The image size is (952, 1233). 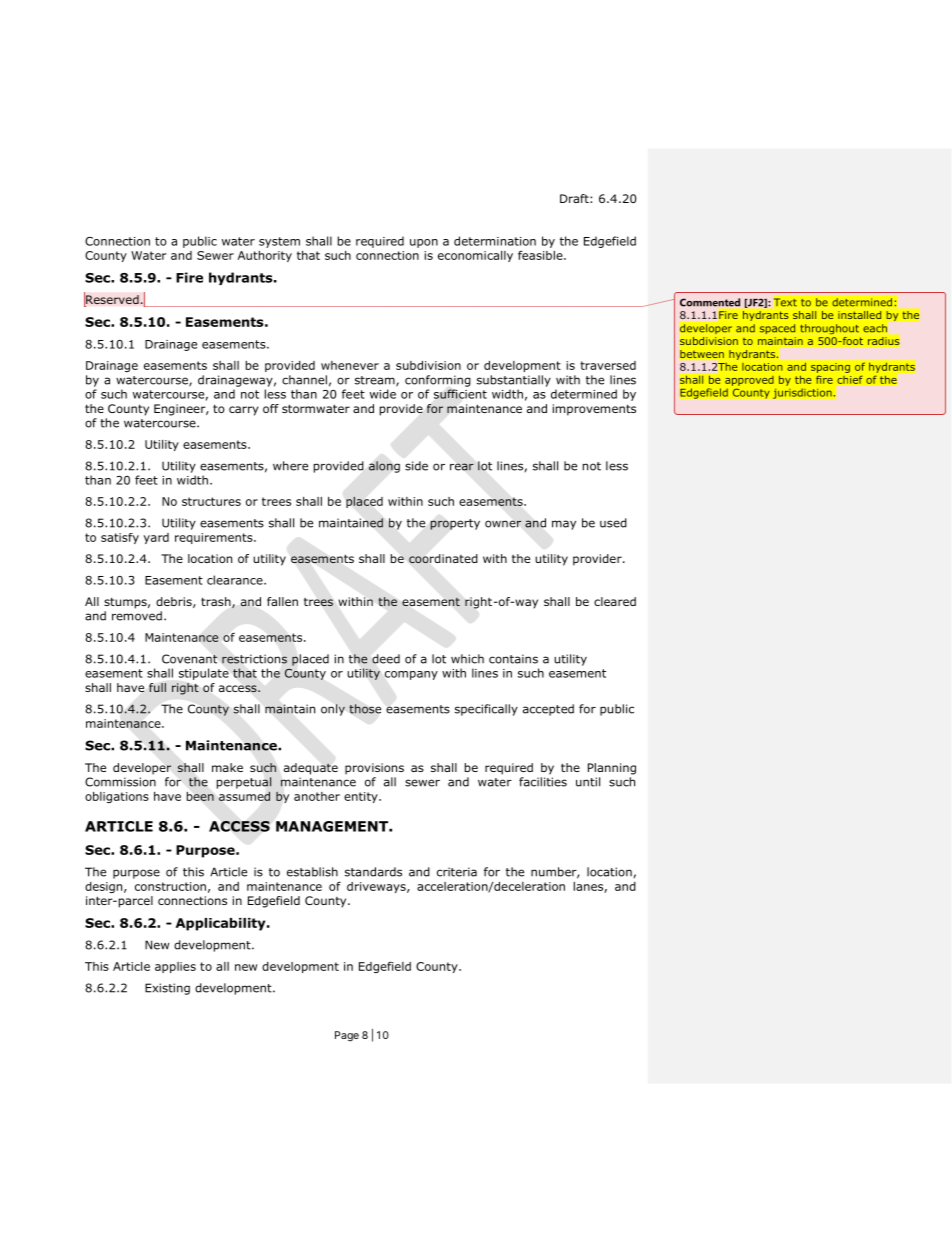 What do you see at coordinates (803, 393) in the screenshot?
I see `jurisdiction` at bounding box center [803, 393].
